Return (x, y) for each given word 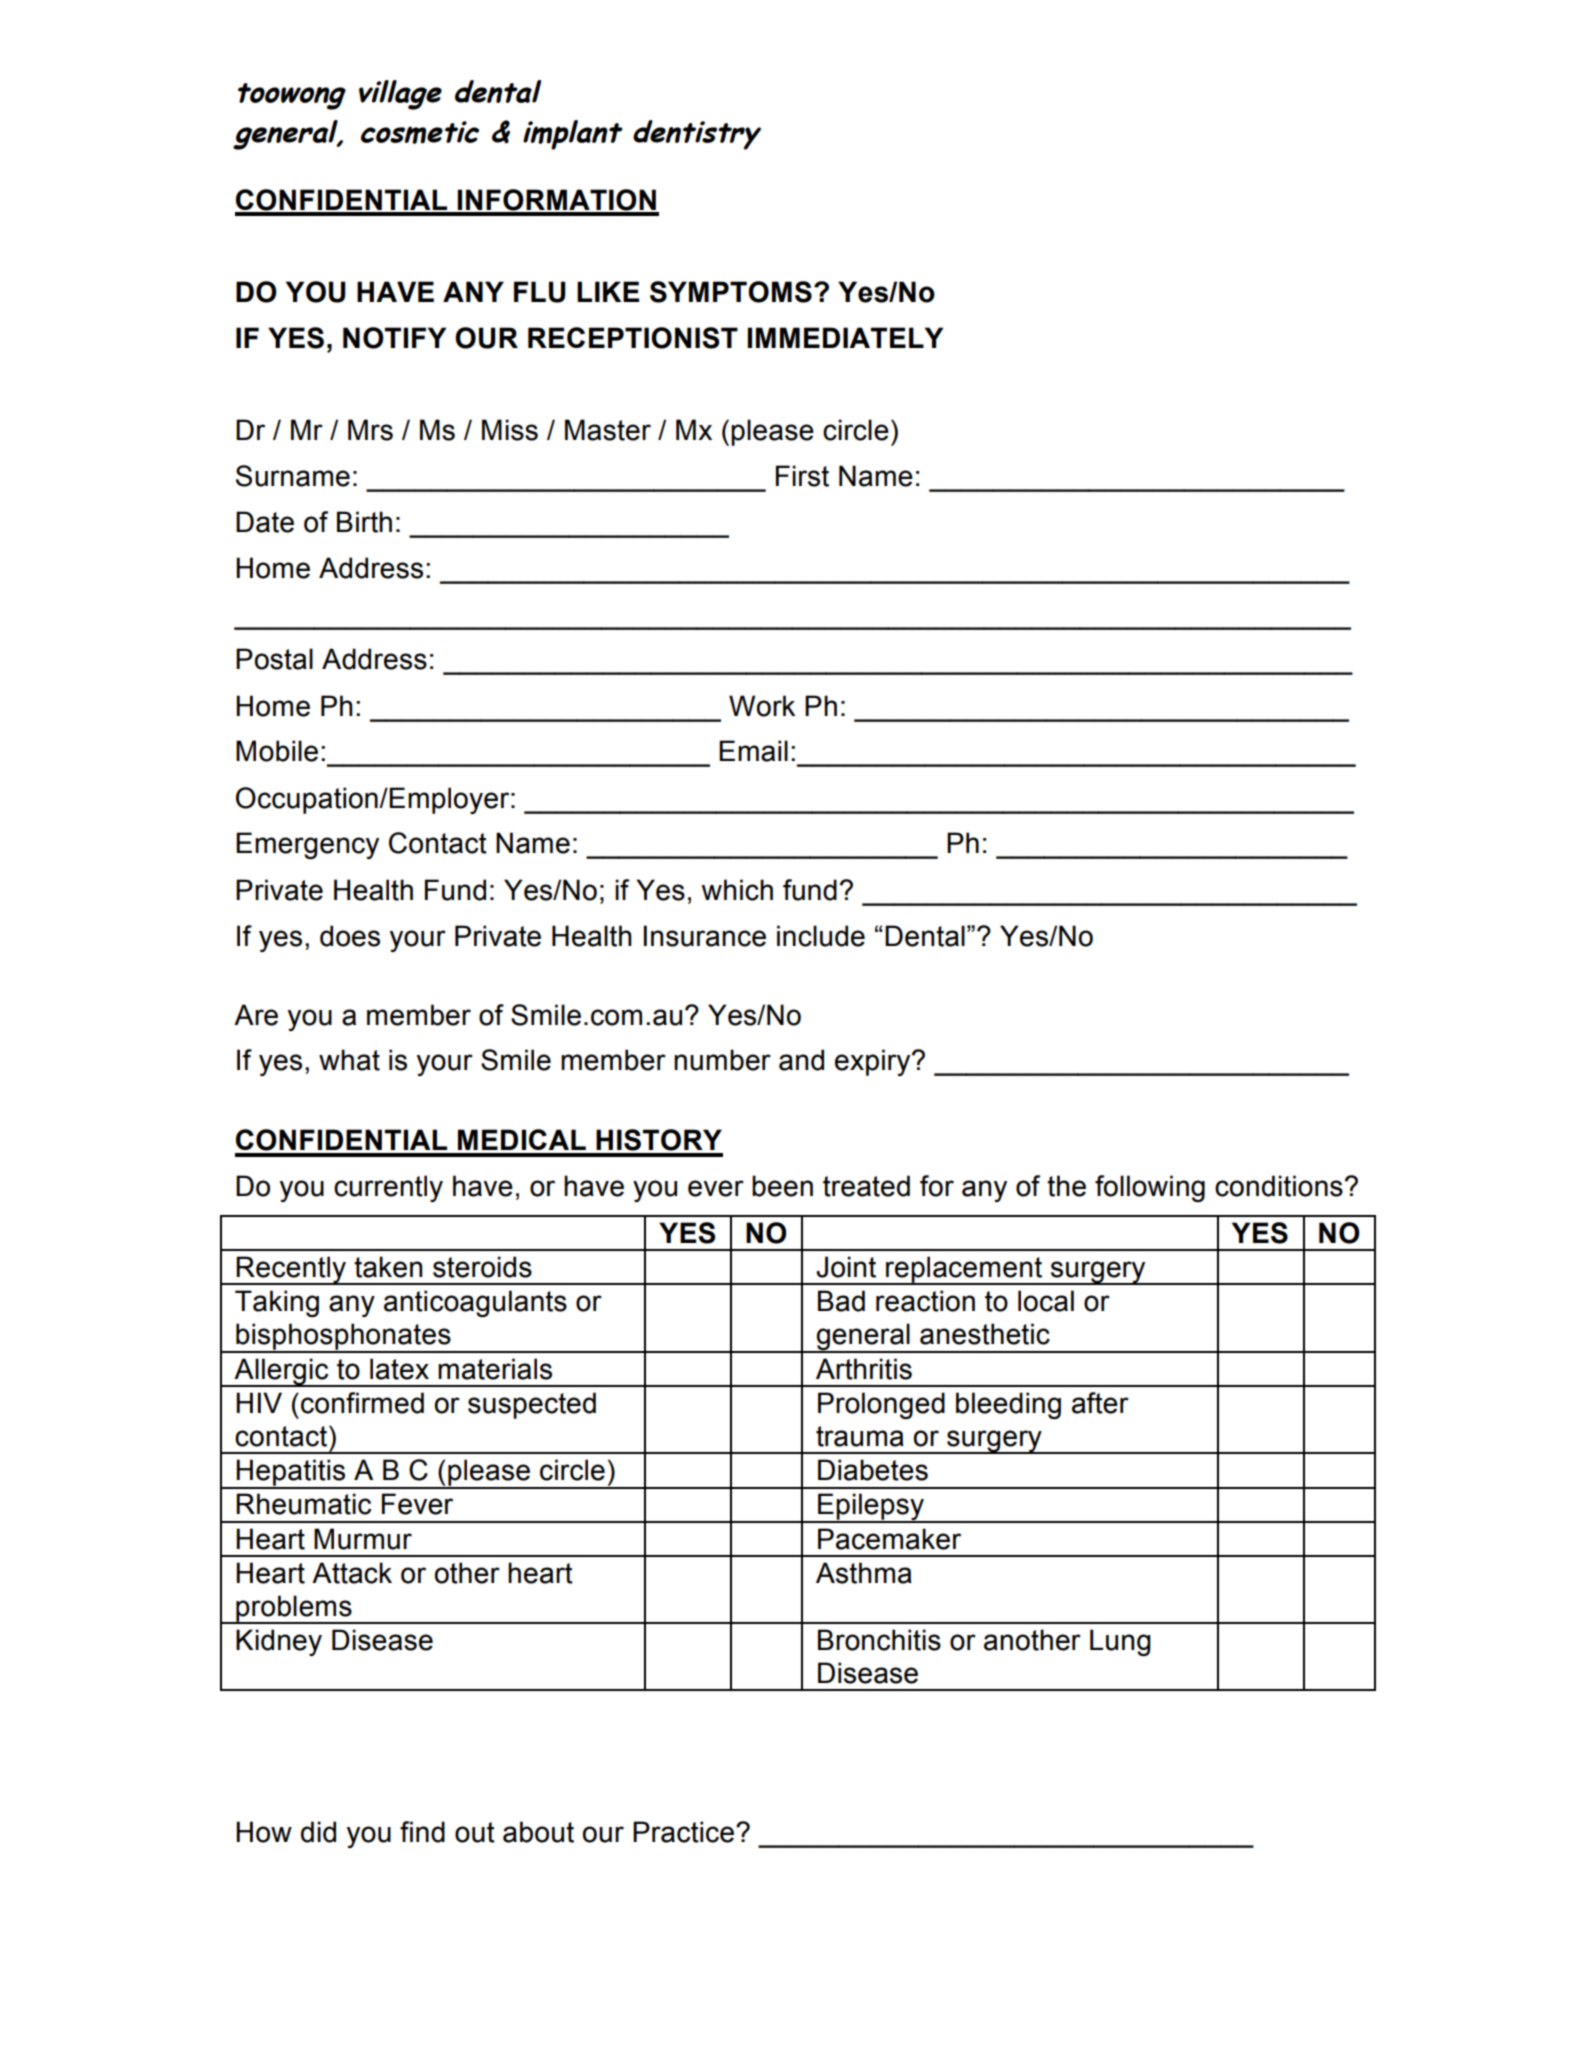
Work (762, 706)
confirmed (362, 1403)
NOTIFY (394, 338)
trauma (860, 1436)
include (821, 936)
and (801, 1060)
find (422, 1832)
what (349, 1060)
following (1150, 1188)
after (1100, 1403)
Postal (274, 659)
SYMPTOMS (731, 292)
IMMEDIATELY (845, 337)
